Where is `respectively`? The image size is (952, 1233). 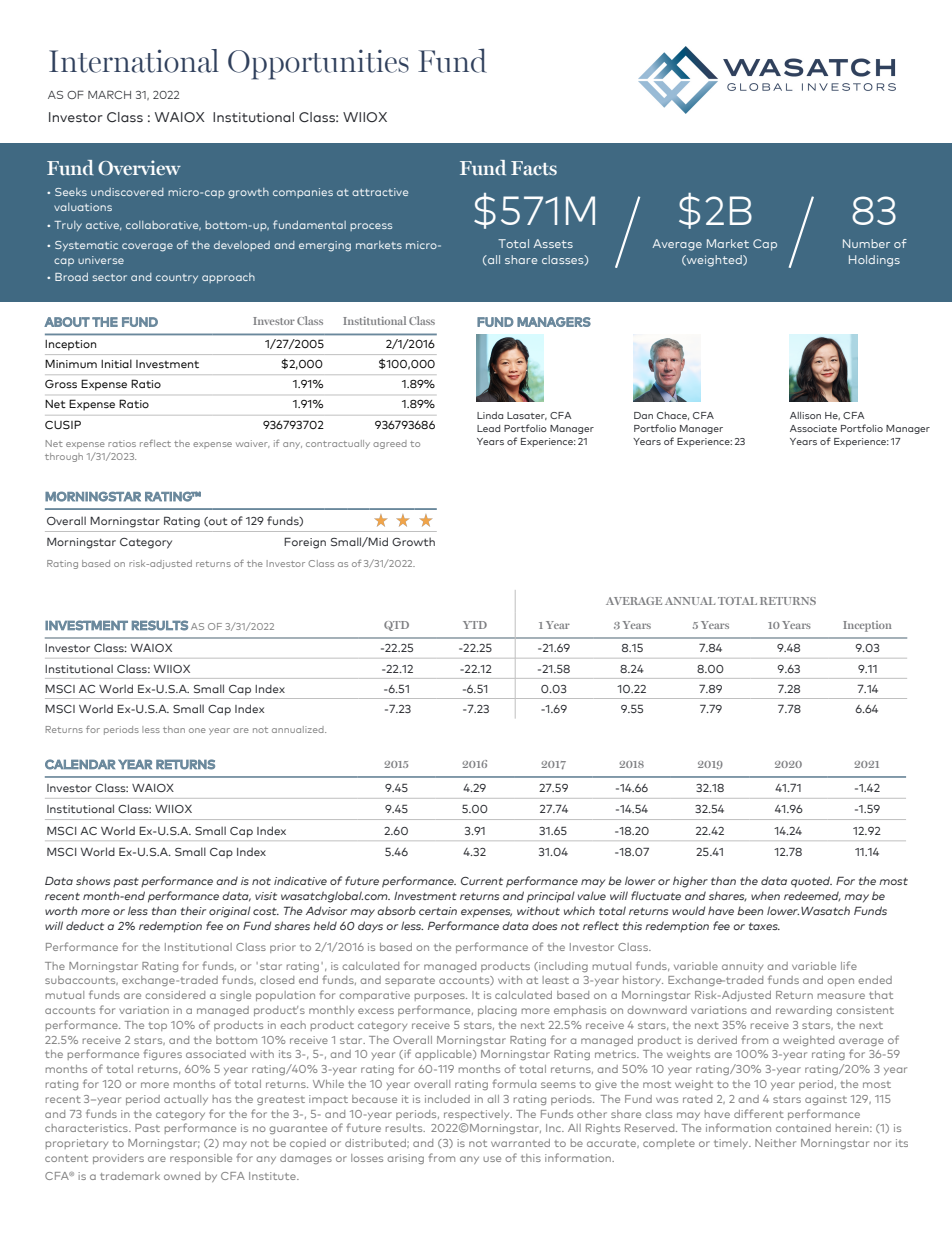 respectively is located at coordinates (478, 1115).
